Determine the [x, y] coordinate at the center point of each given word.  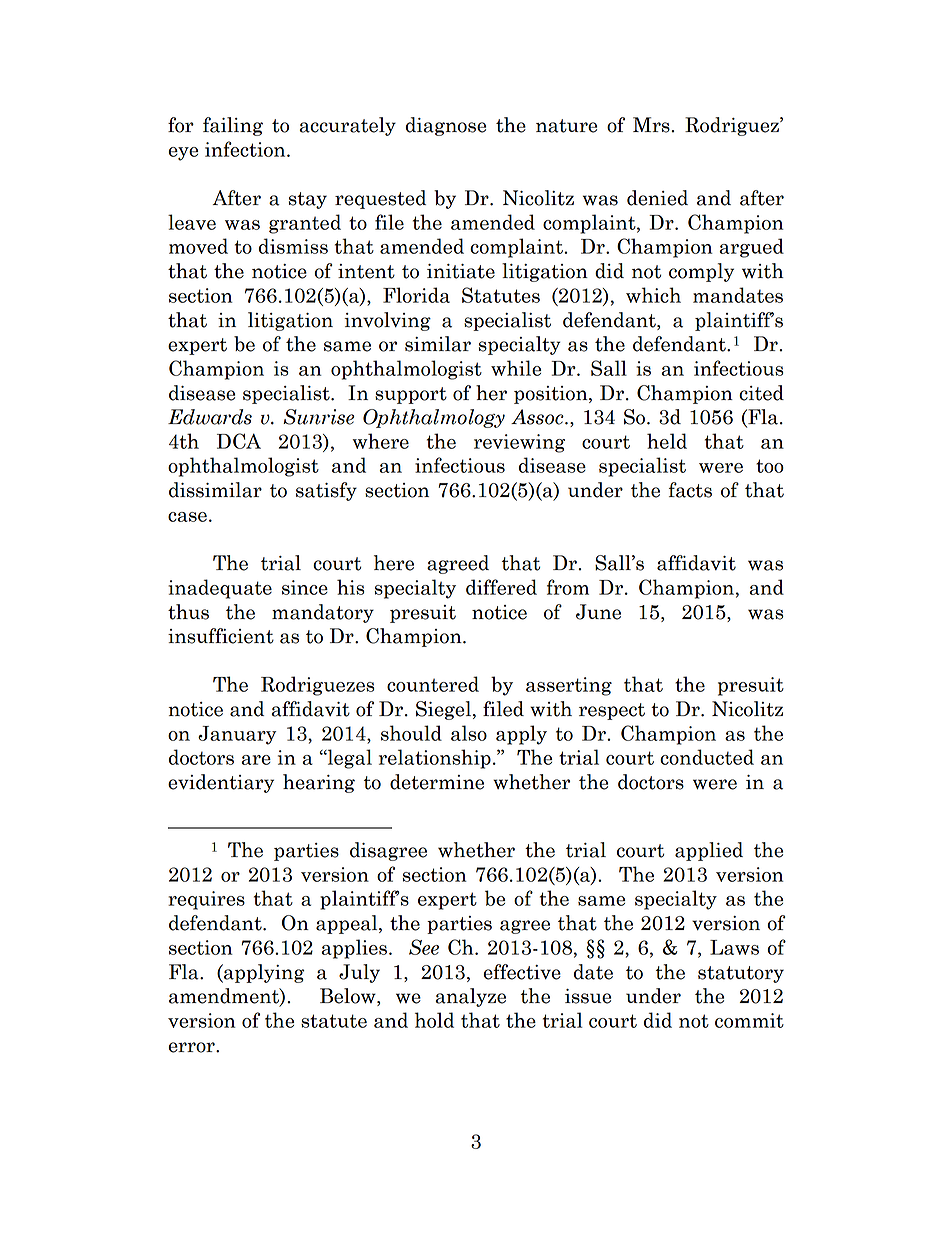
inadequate [220, 589]
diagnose [446, 126]
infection [246, 149]
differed [501, 587]
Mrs [652, 125]
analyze [471, 997]
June [598, 612]
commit [749, 1020]
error [192, 1047]
